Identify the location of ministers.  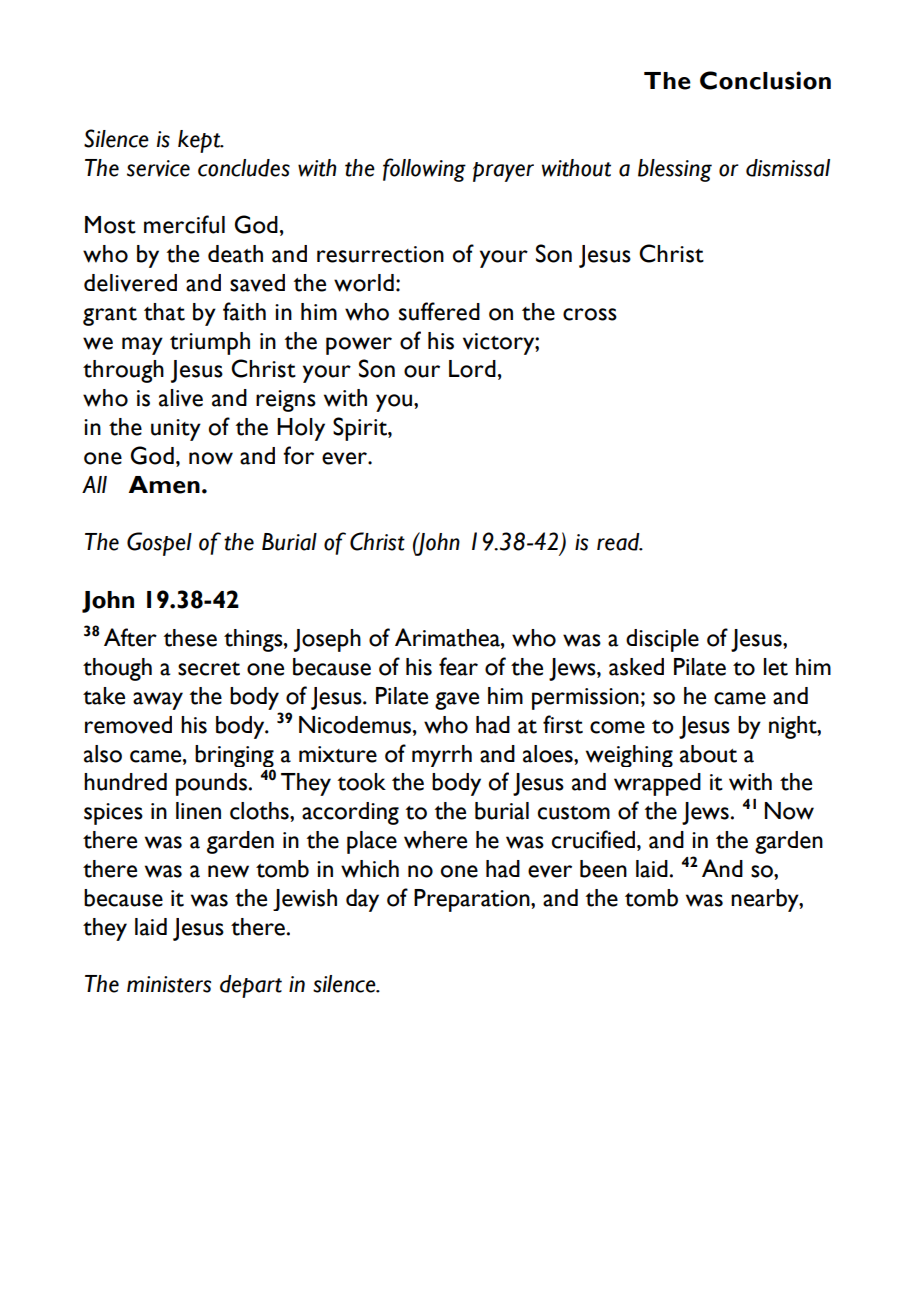
(169, 984).
